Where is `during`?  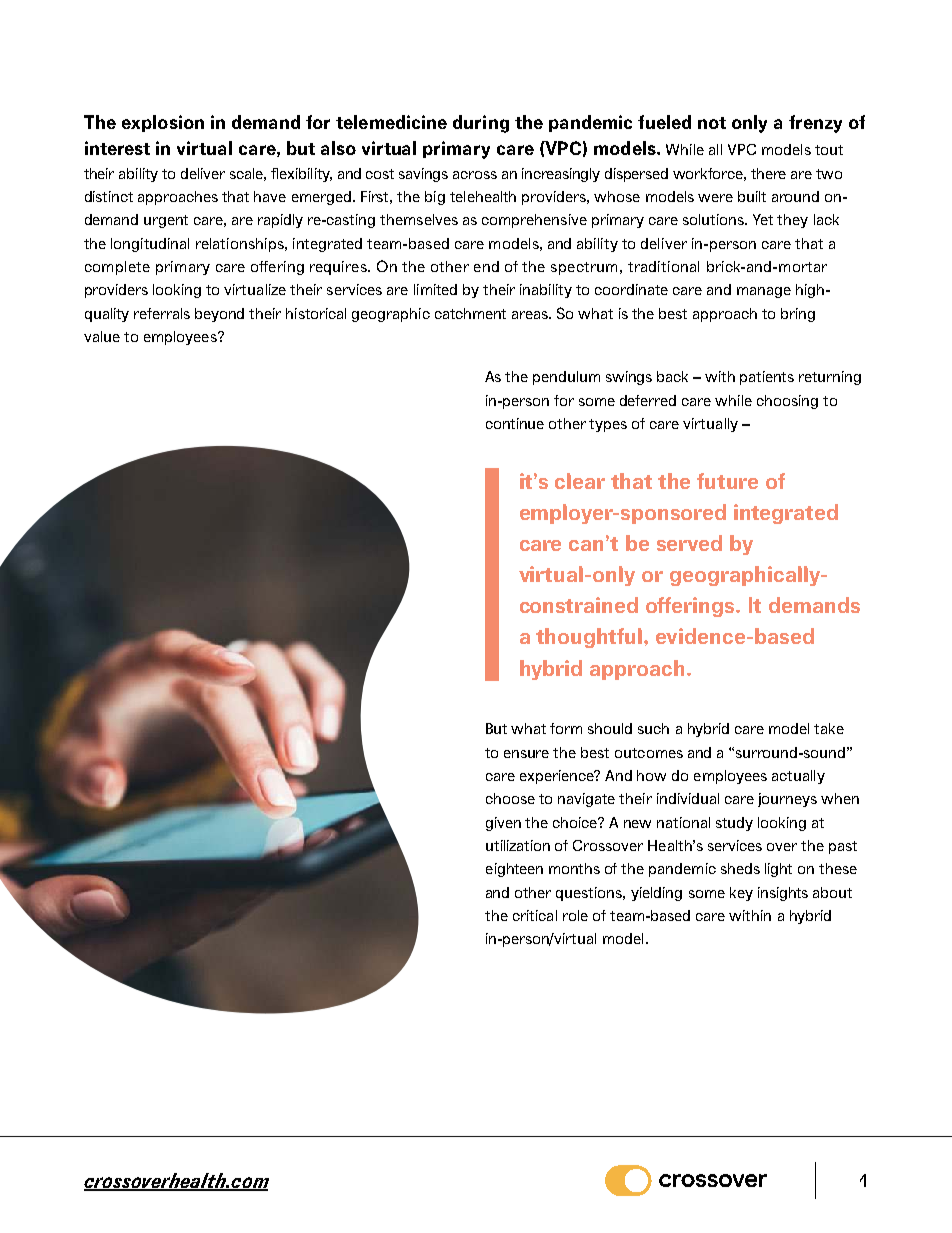 during is located at coordinates (481, 124).
